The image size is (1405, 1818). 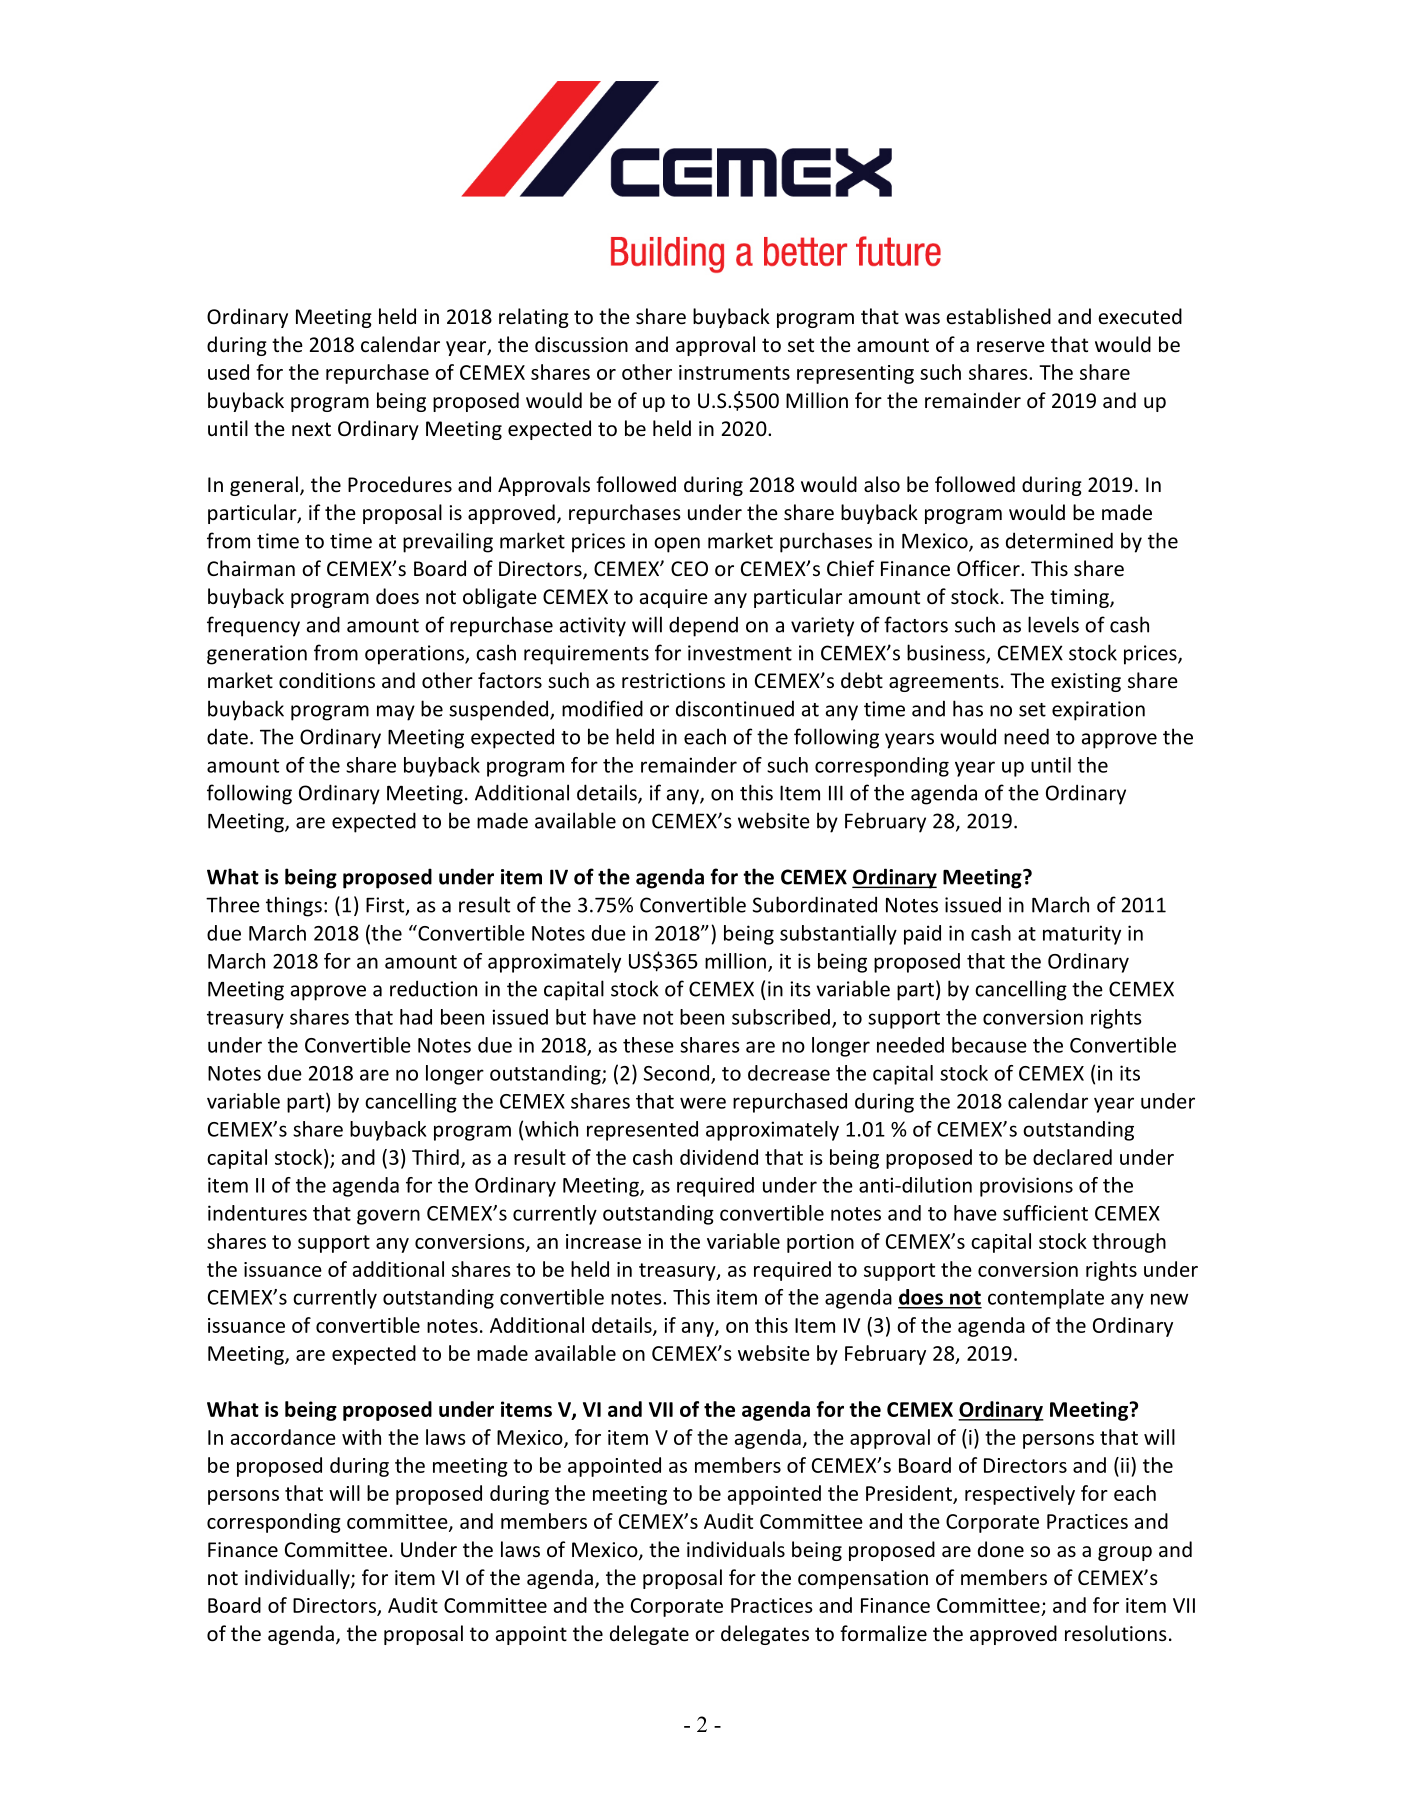 I want to click on individuals, so click(x=736, y=1549).
